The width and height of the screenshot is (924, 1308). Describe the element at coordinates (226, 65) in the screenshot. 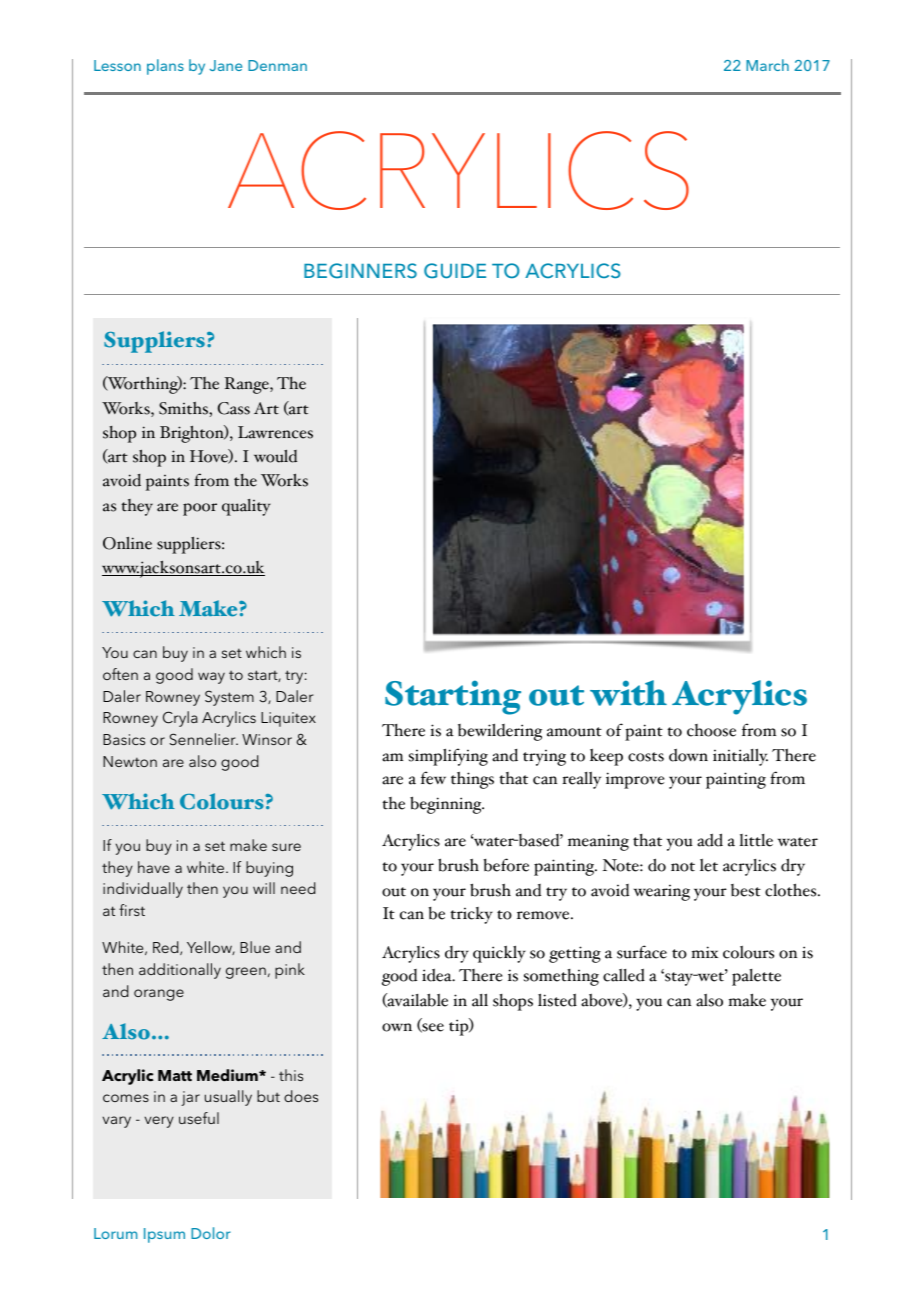

I see `Jane` at that location.
